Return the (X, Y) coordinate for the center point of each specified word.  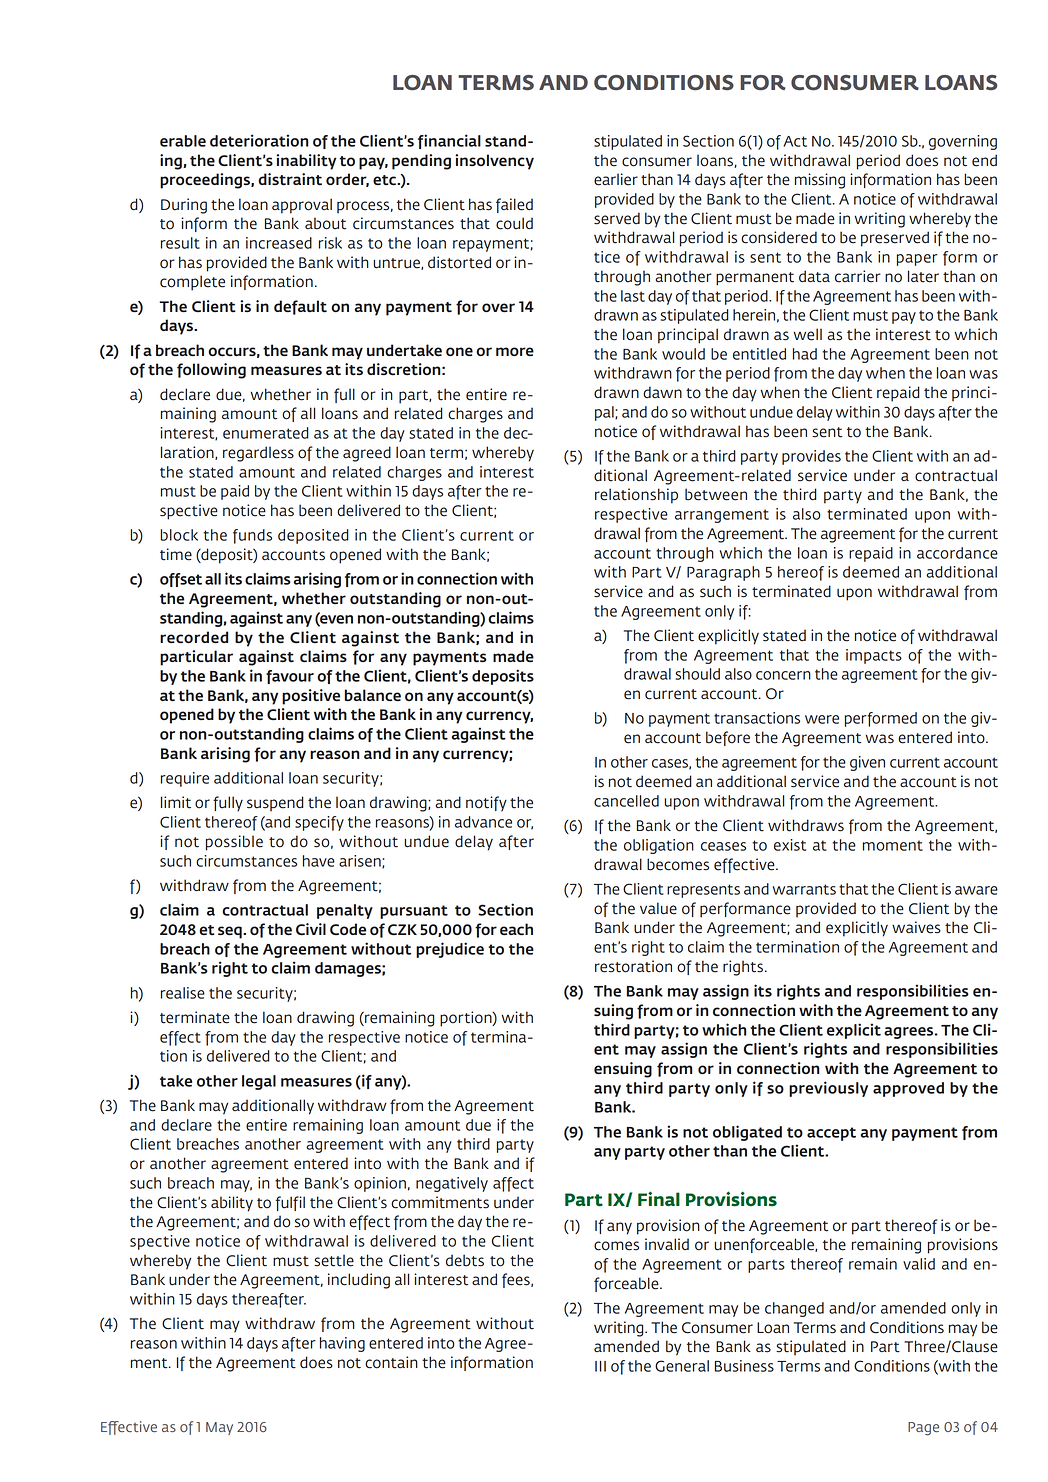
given (867, 763)
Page (923, 1429)
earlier (616, 179)
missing (820, 181)
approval (302, 206)
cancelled (626, 801)
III (600, 1366)
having (342, 1344)
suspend (275, 804)
